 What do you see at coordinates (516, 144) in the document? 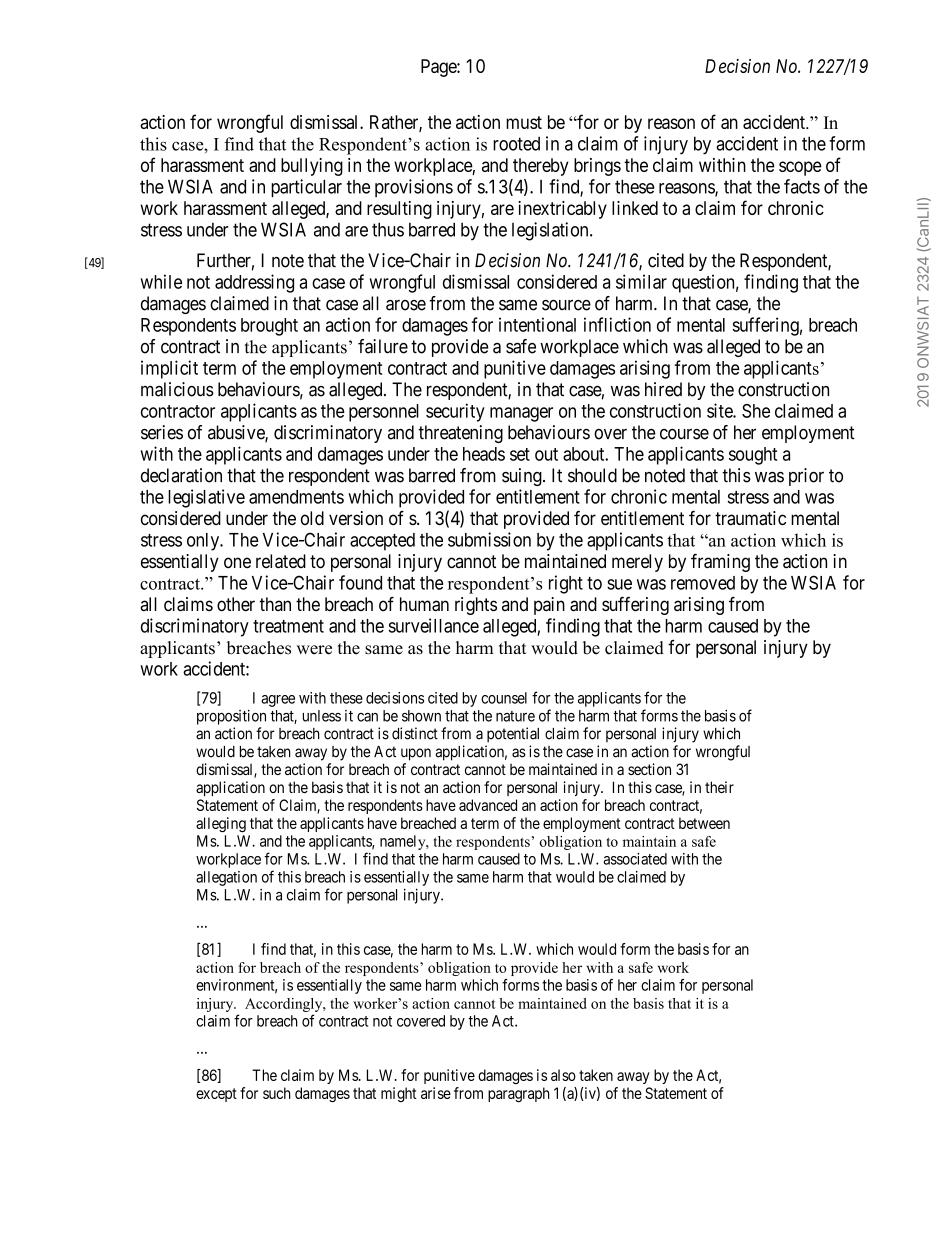
I see `rooted` at bounding box center [516, 144].
